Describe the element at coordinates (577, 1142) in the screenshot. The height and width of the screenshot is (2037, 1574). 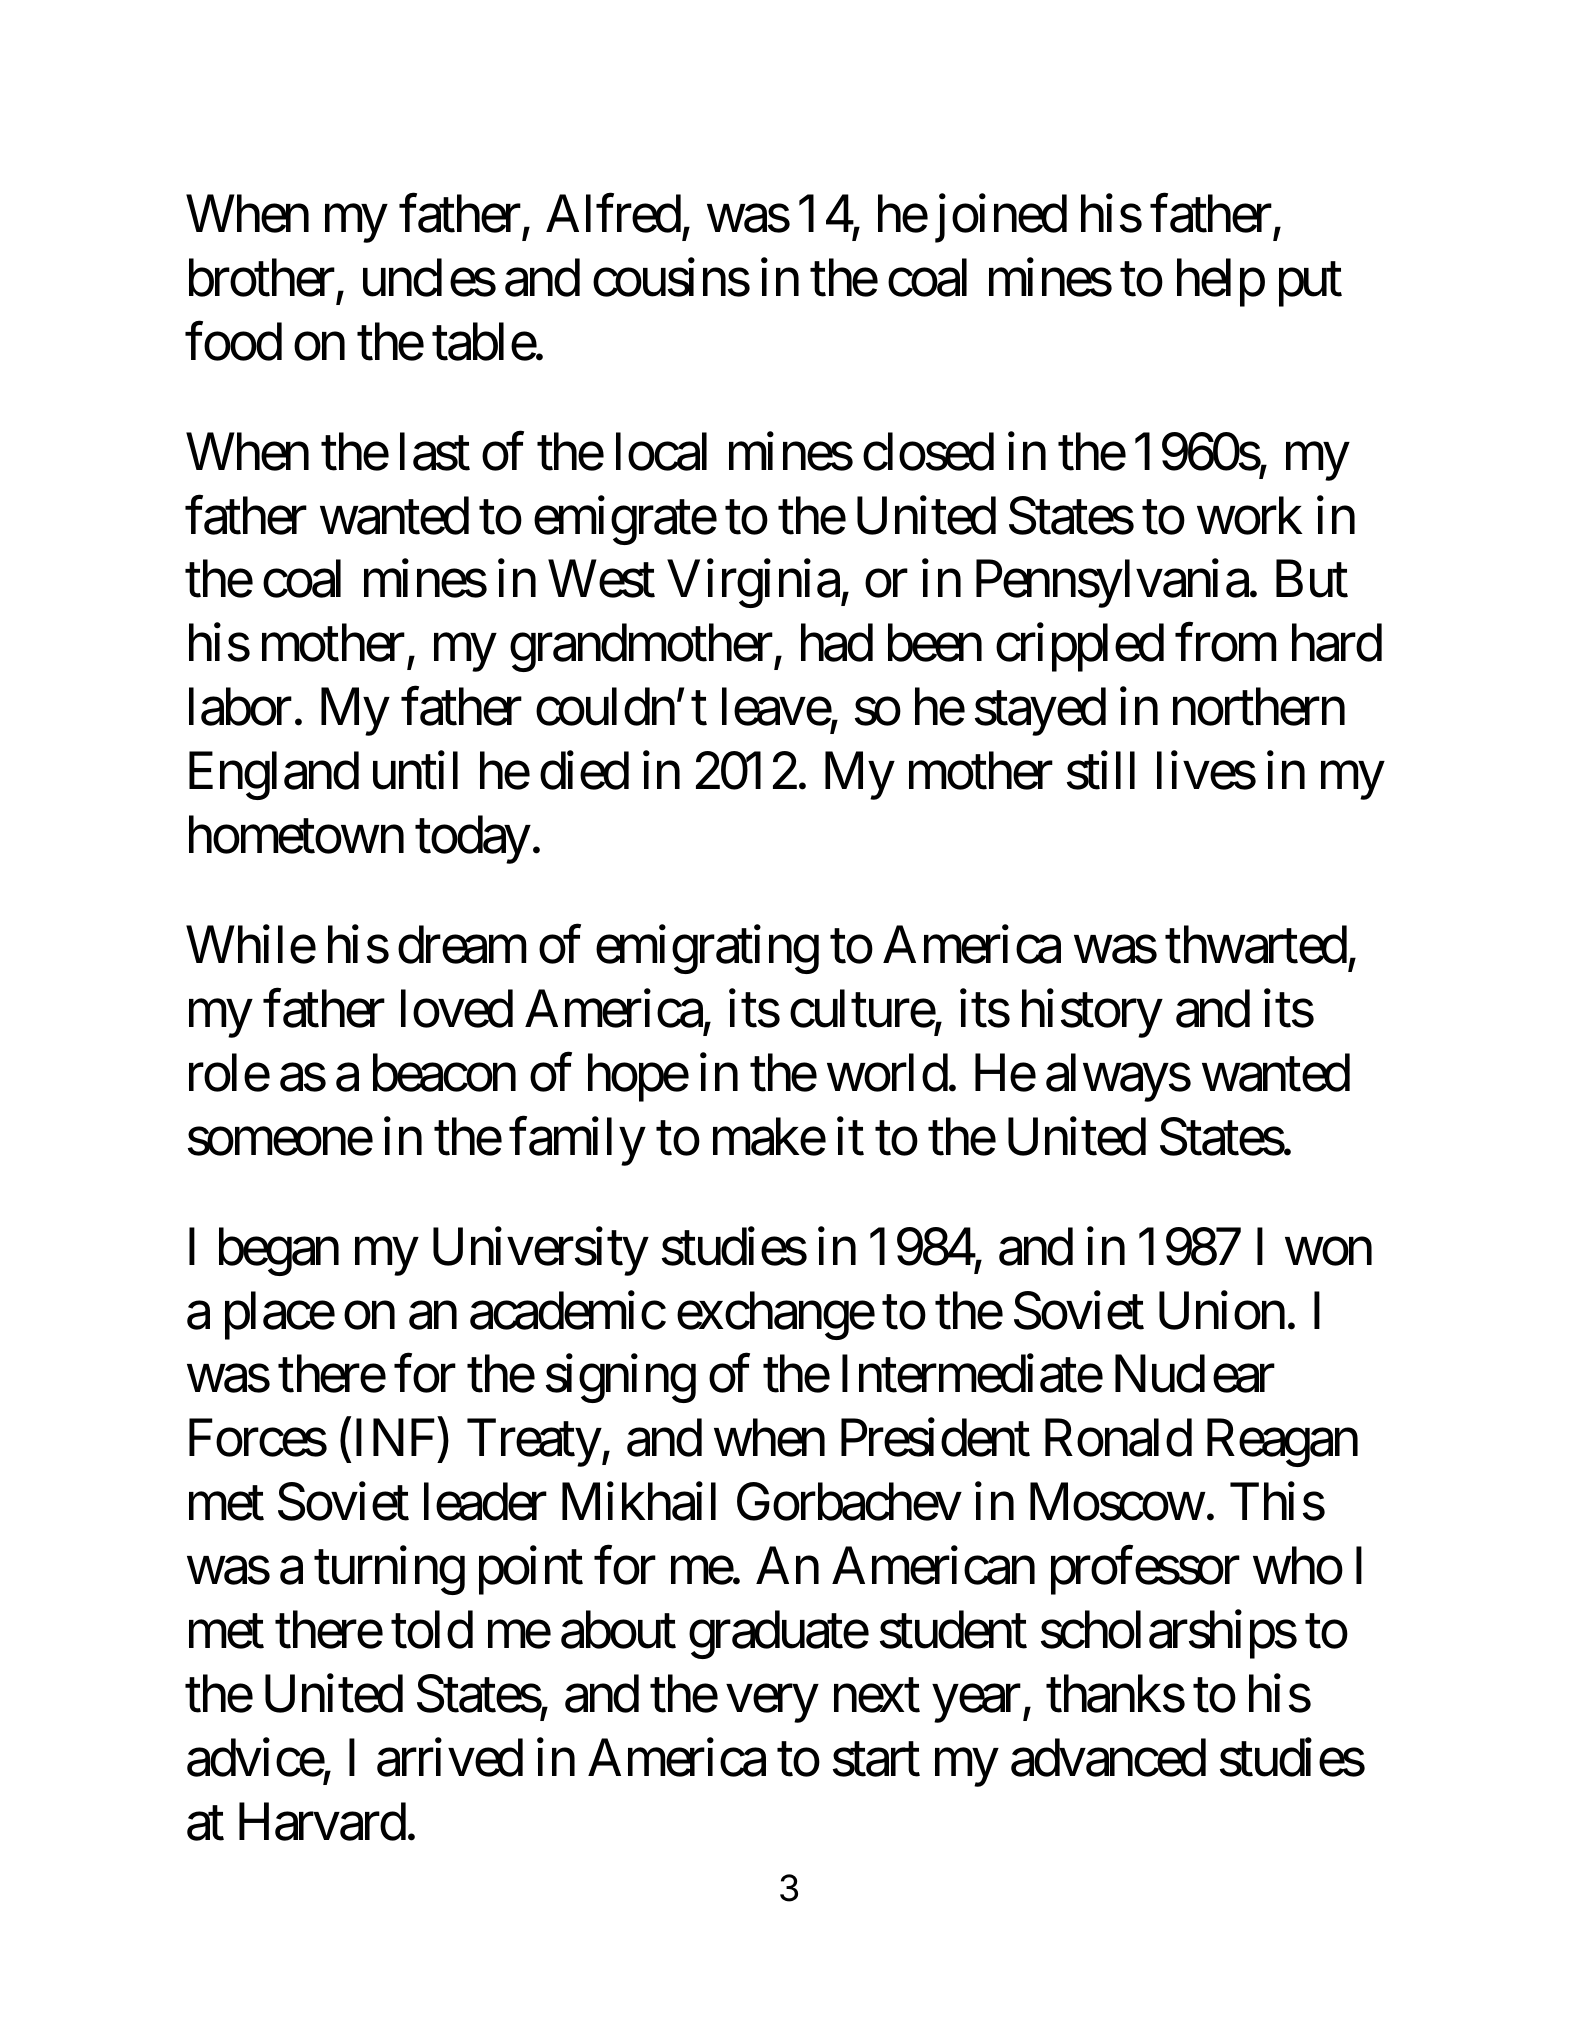
I see `family` at that location.
